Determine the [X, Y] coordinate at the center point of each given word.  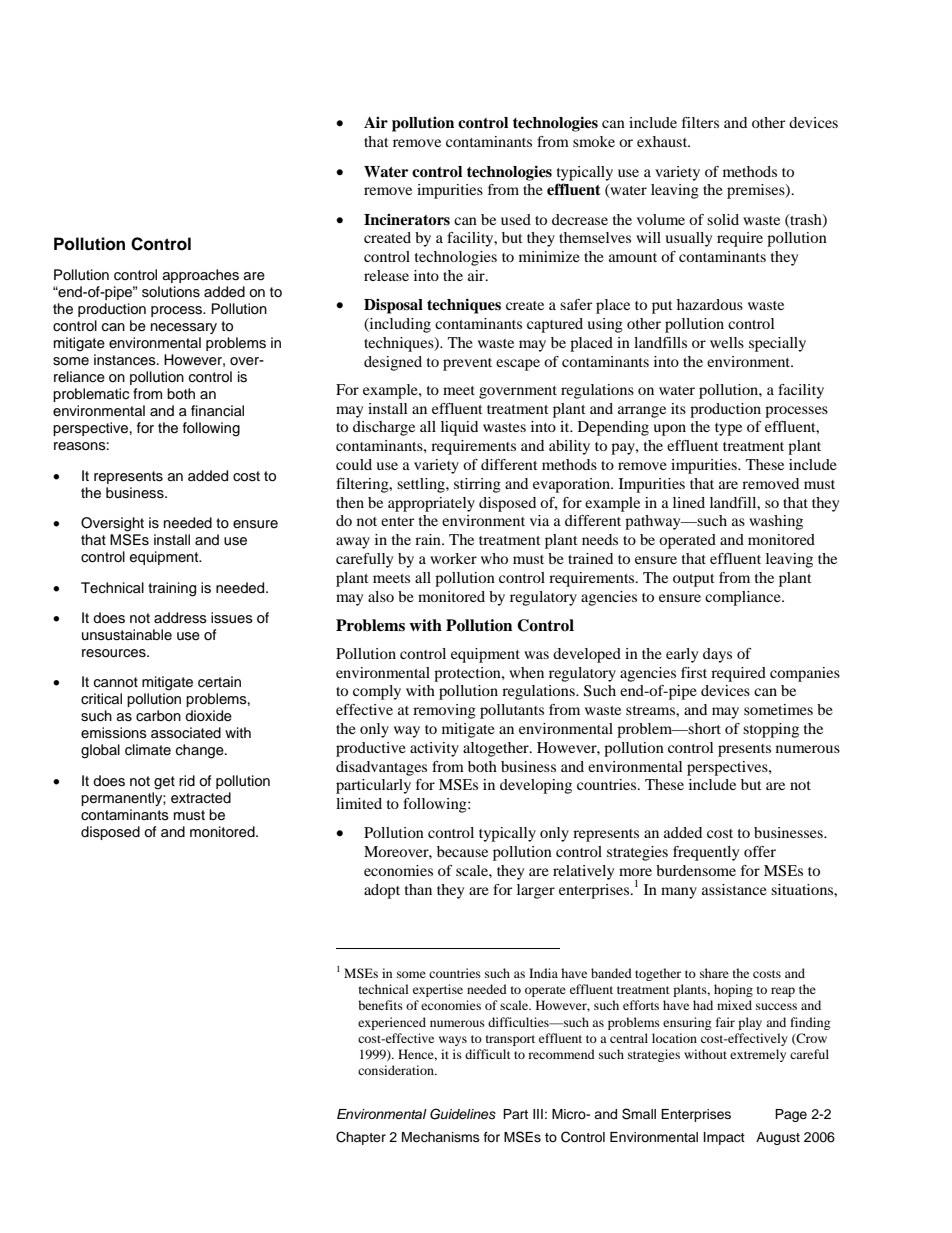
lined [689, 502]
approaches [201, 276]
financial [217, 410]
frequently [706, 853]
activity [434, 749]
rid [187, 780]
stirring [477, 485]
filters [700, 122]
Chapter [361, 1138]
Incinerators [407, 220]
